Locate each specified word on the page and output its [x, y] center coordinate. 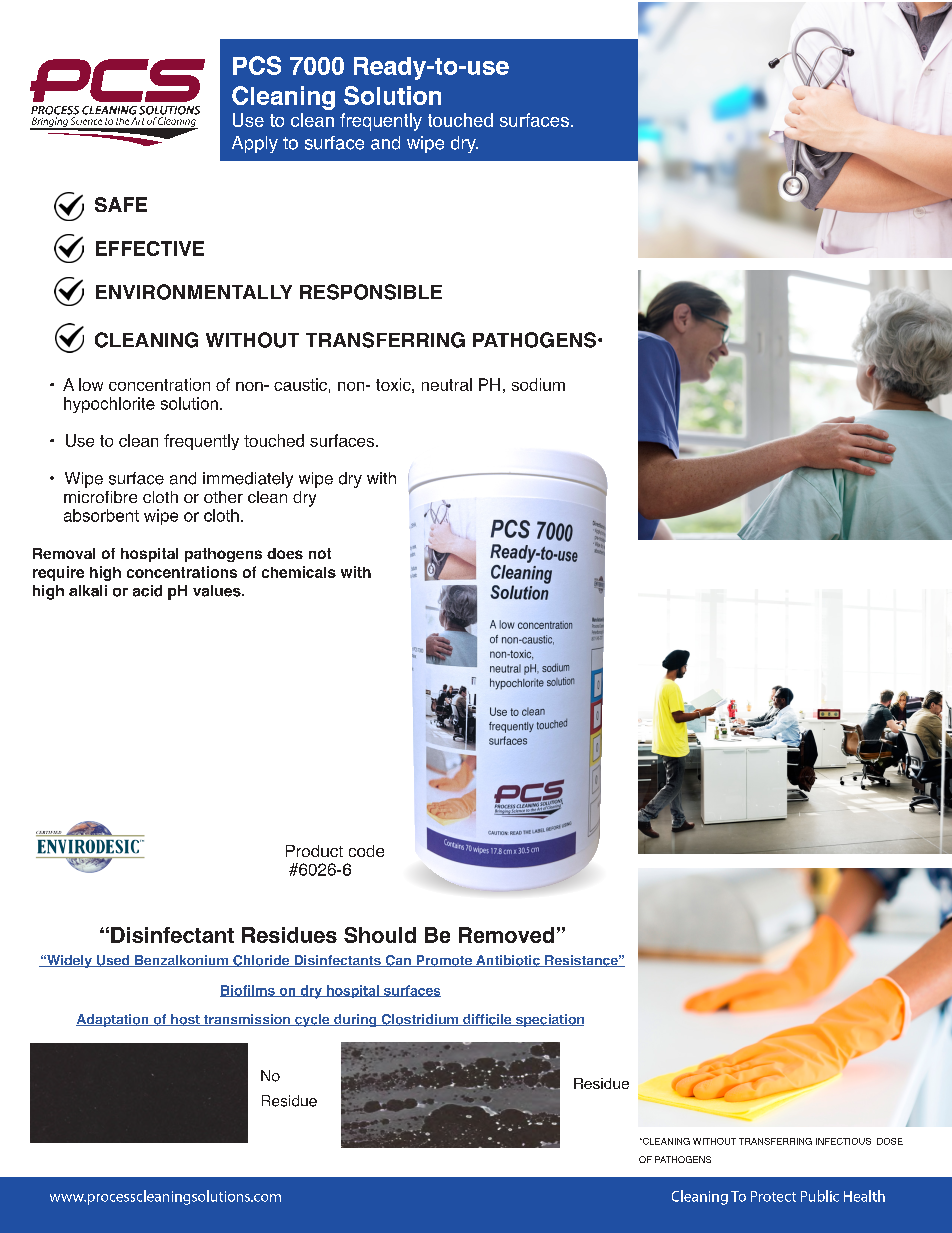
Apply [255, 144]
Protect [773, 1196]
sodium [538, 384]
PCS [257, 65]
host [185, 1020]
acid [147, 591]
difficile [487, 1020]
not [320, 553]
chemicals [299, 572]
